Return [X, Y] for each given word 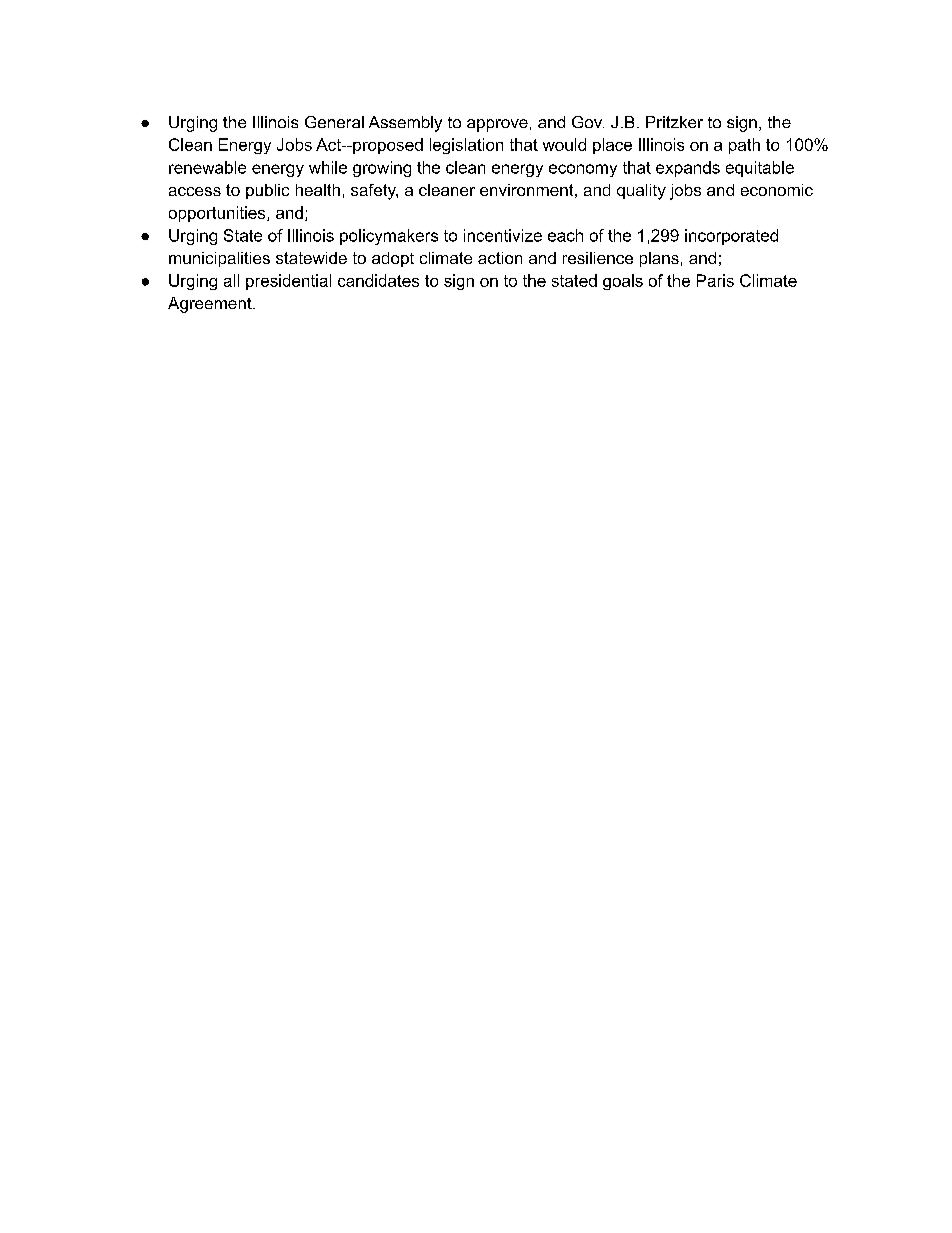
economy [583, 170]
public [267, 191]
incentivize [503, 235]
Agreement [211, 305]
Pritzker [674, 122]
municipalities [219, 259]
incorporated [731, 237]
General [334, 122]
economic [777, 190]
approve [497, 125]
